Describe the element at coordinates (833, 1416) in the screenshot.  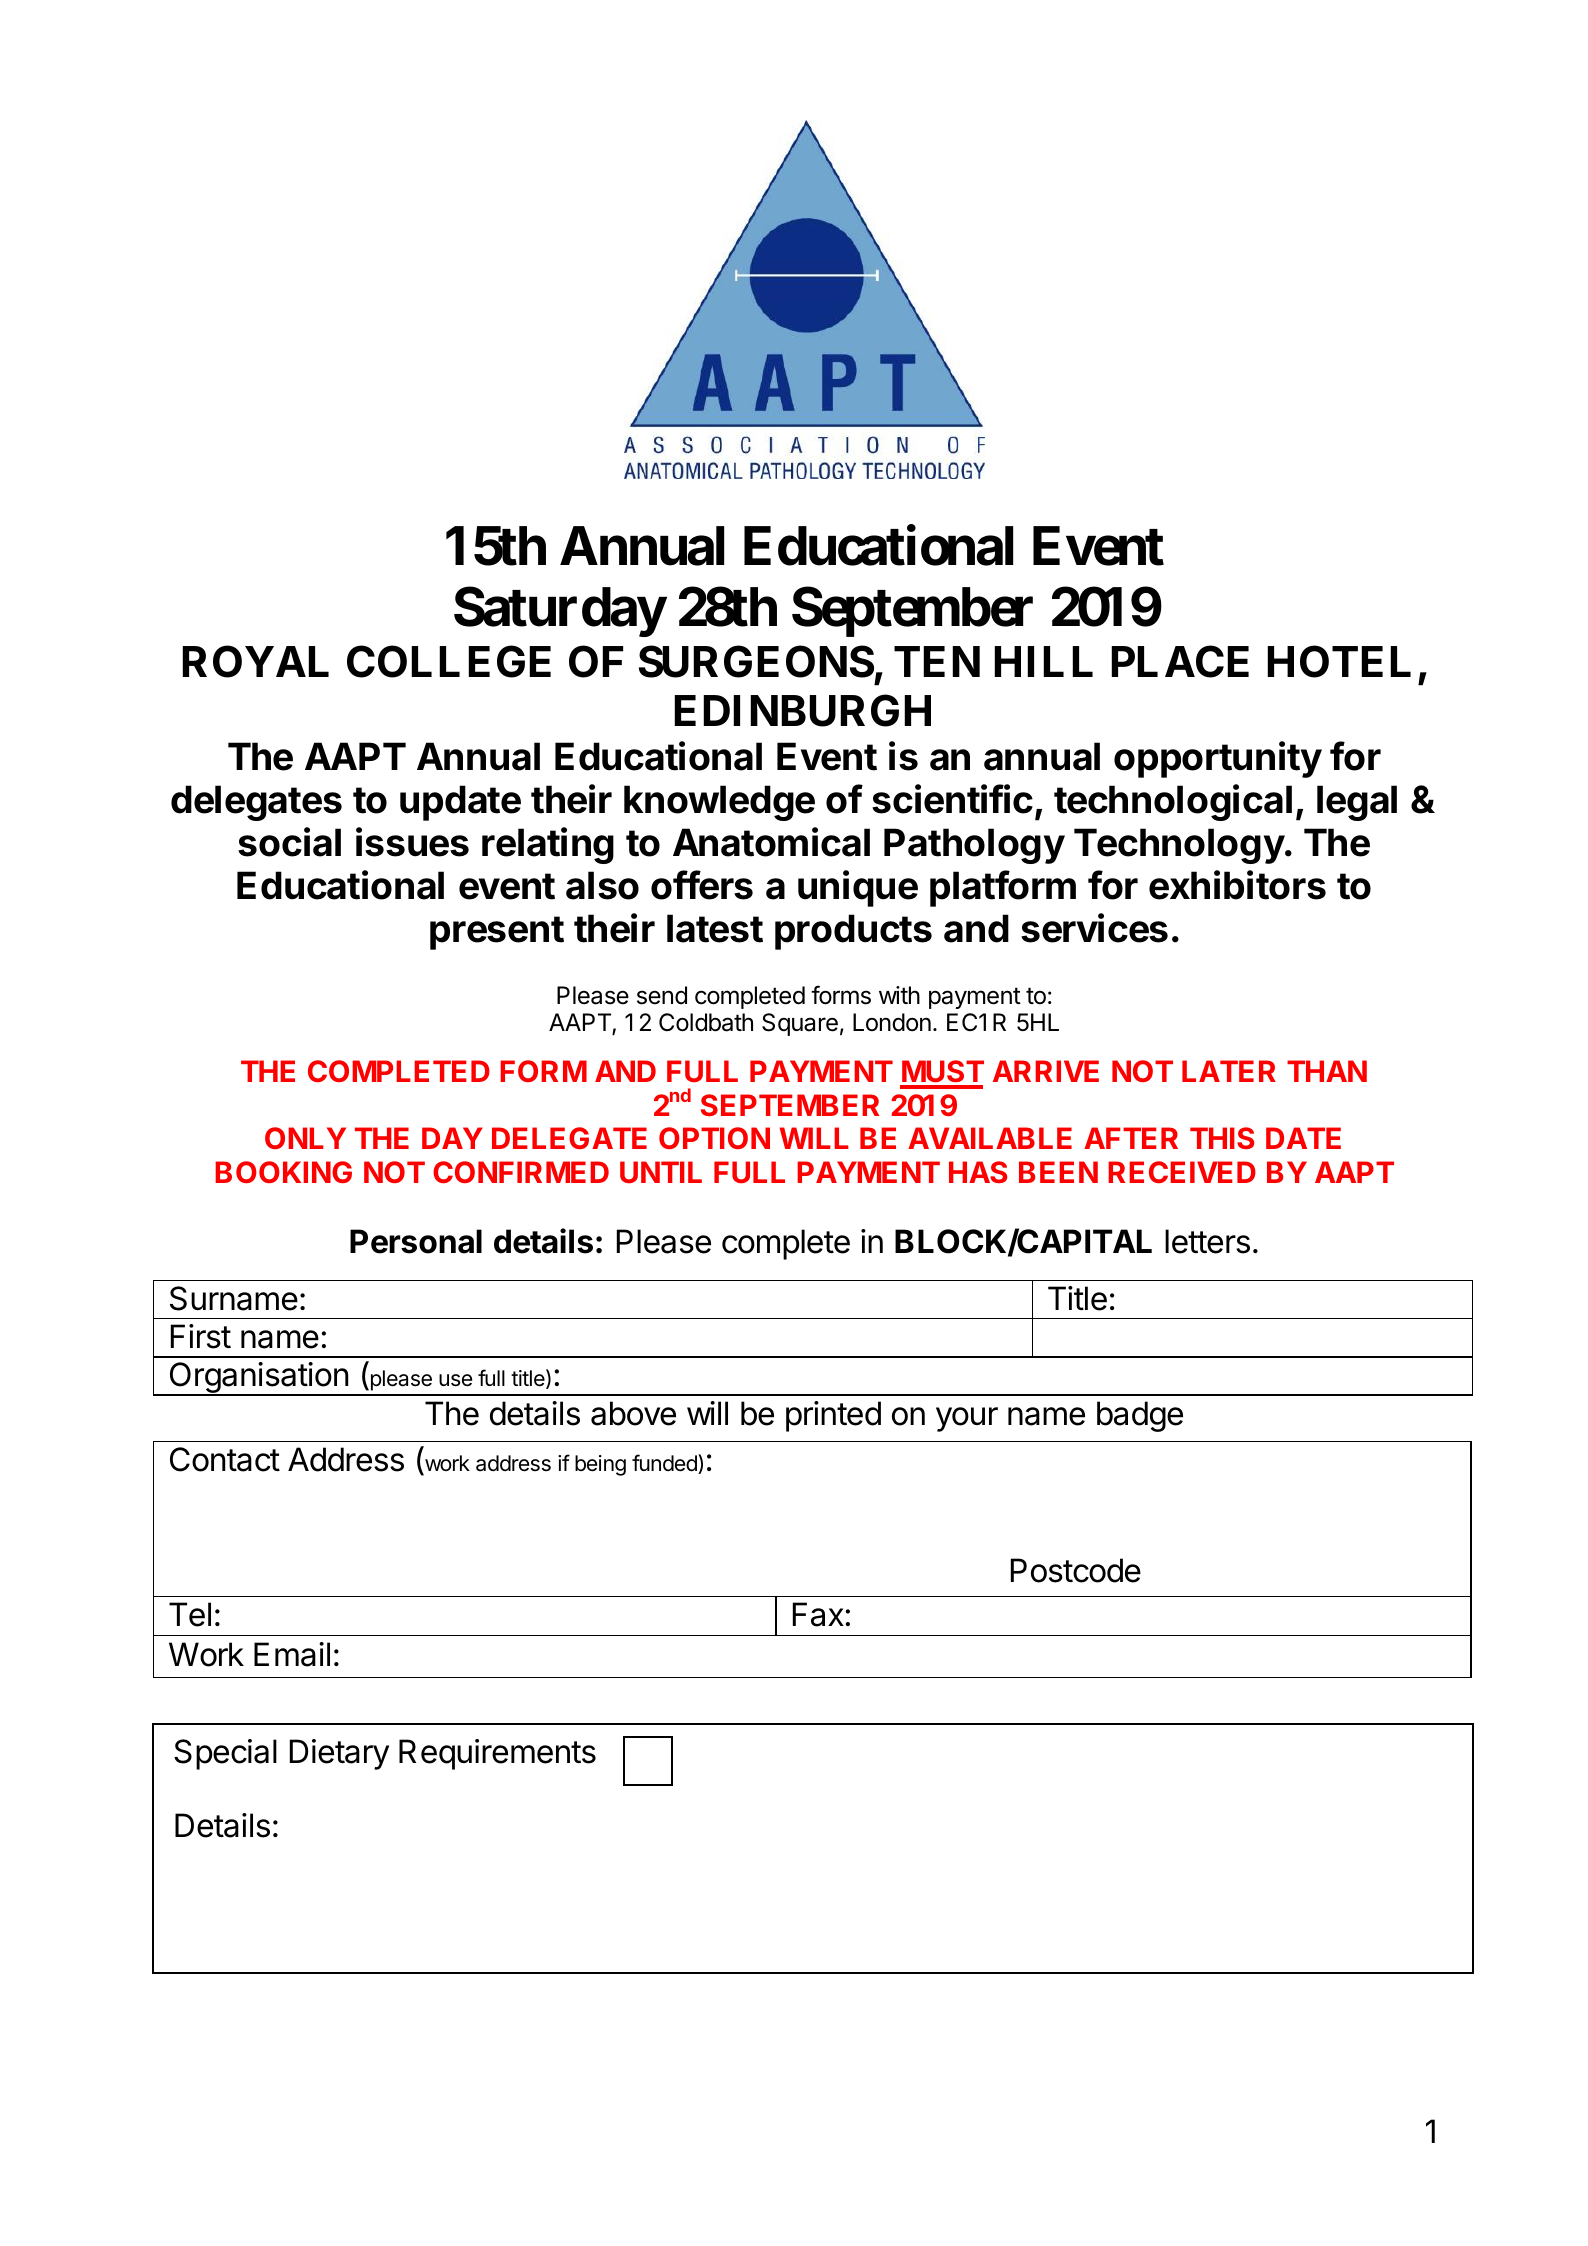
I see `printed` at that location.
